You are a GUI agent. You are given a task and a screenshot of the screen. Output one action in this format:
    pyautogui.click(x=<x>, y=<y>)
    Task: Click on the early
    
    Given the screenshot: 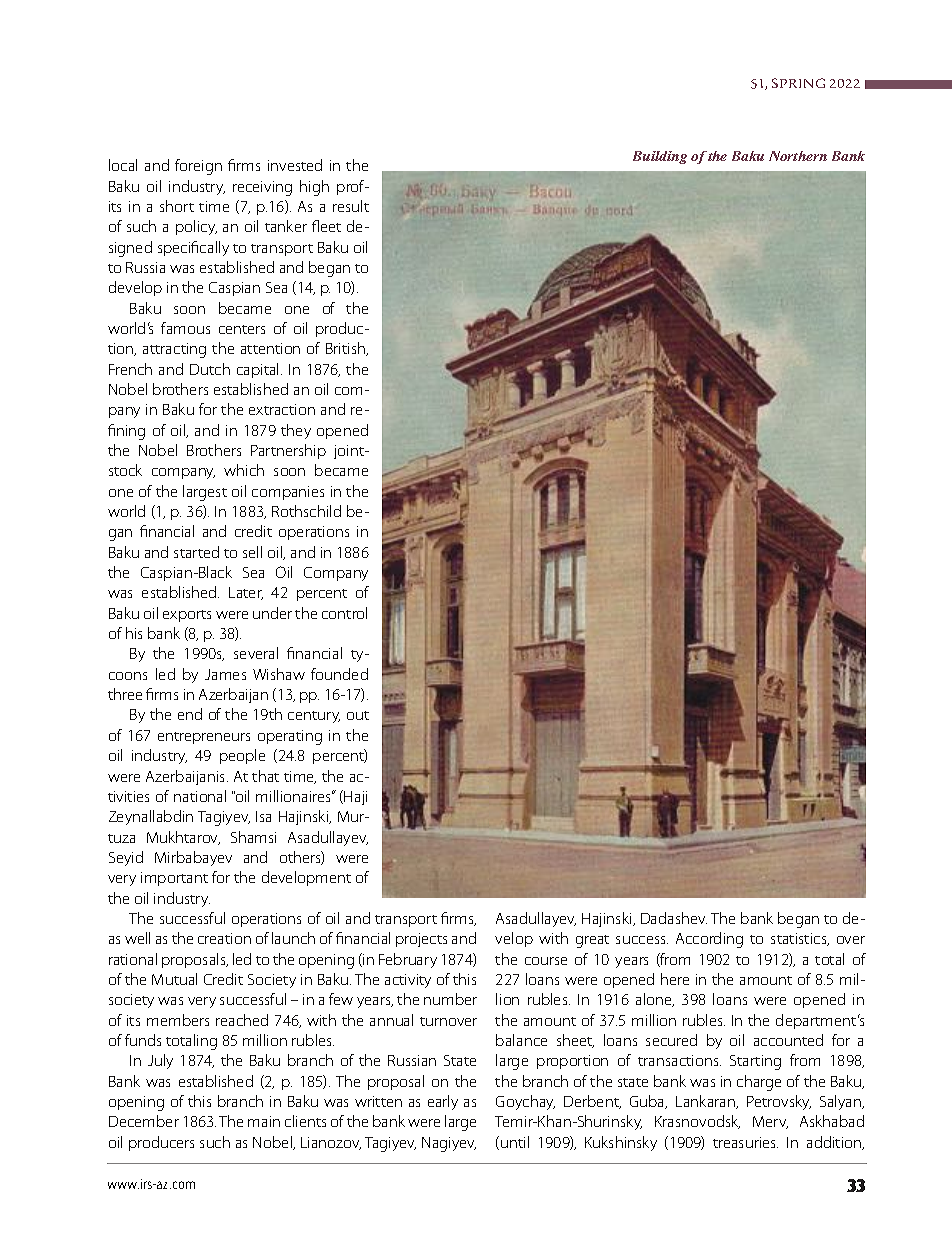 What is the action you would take?
    pyautogui.click(x=443, y=1102)
